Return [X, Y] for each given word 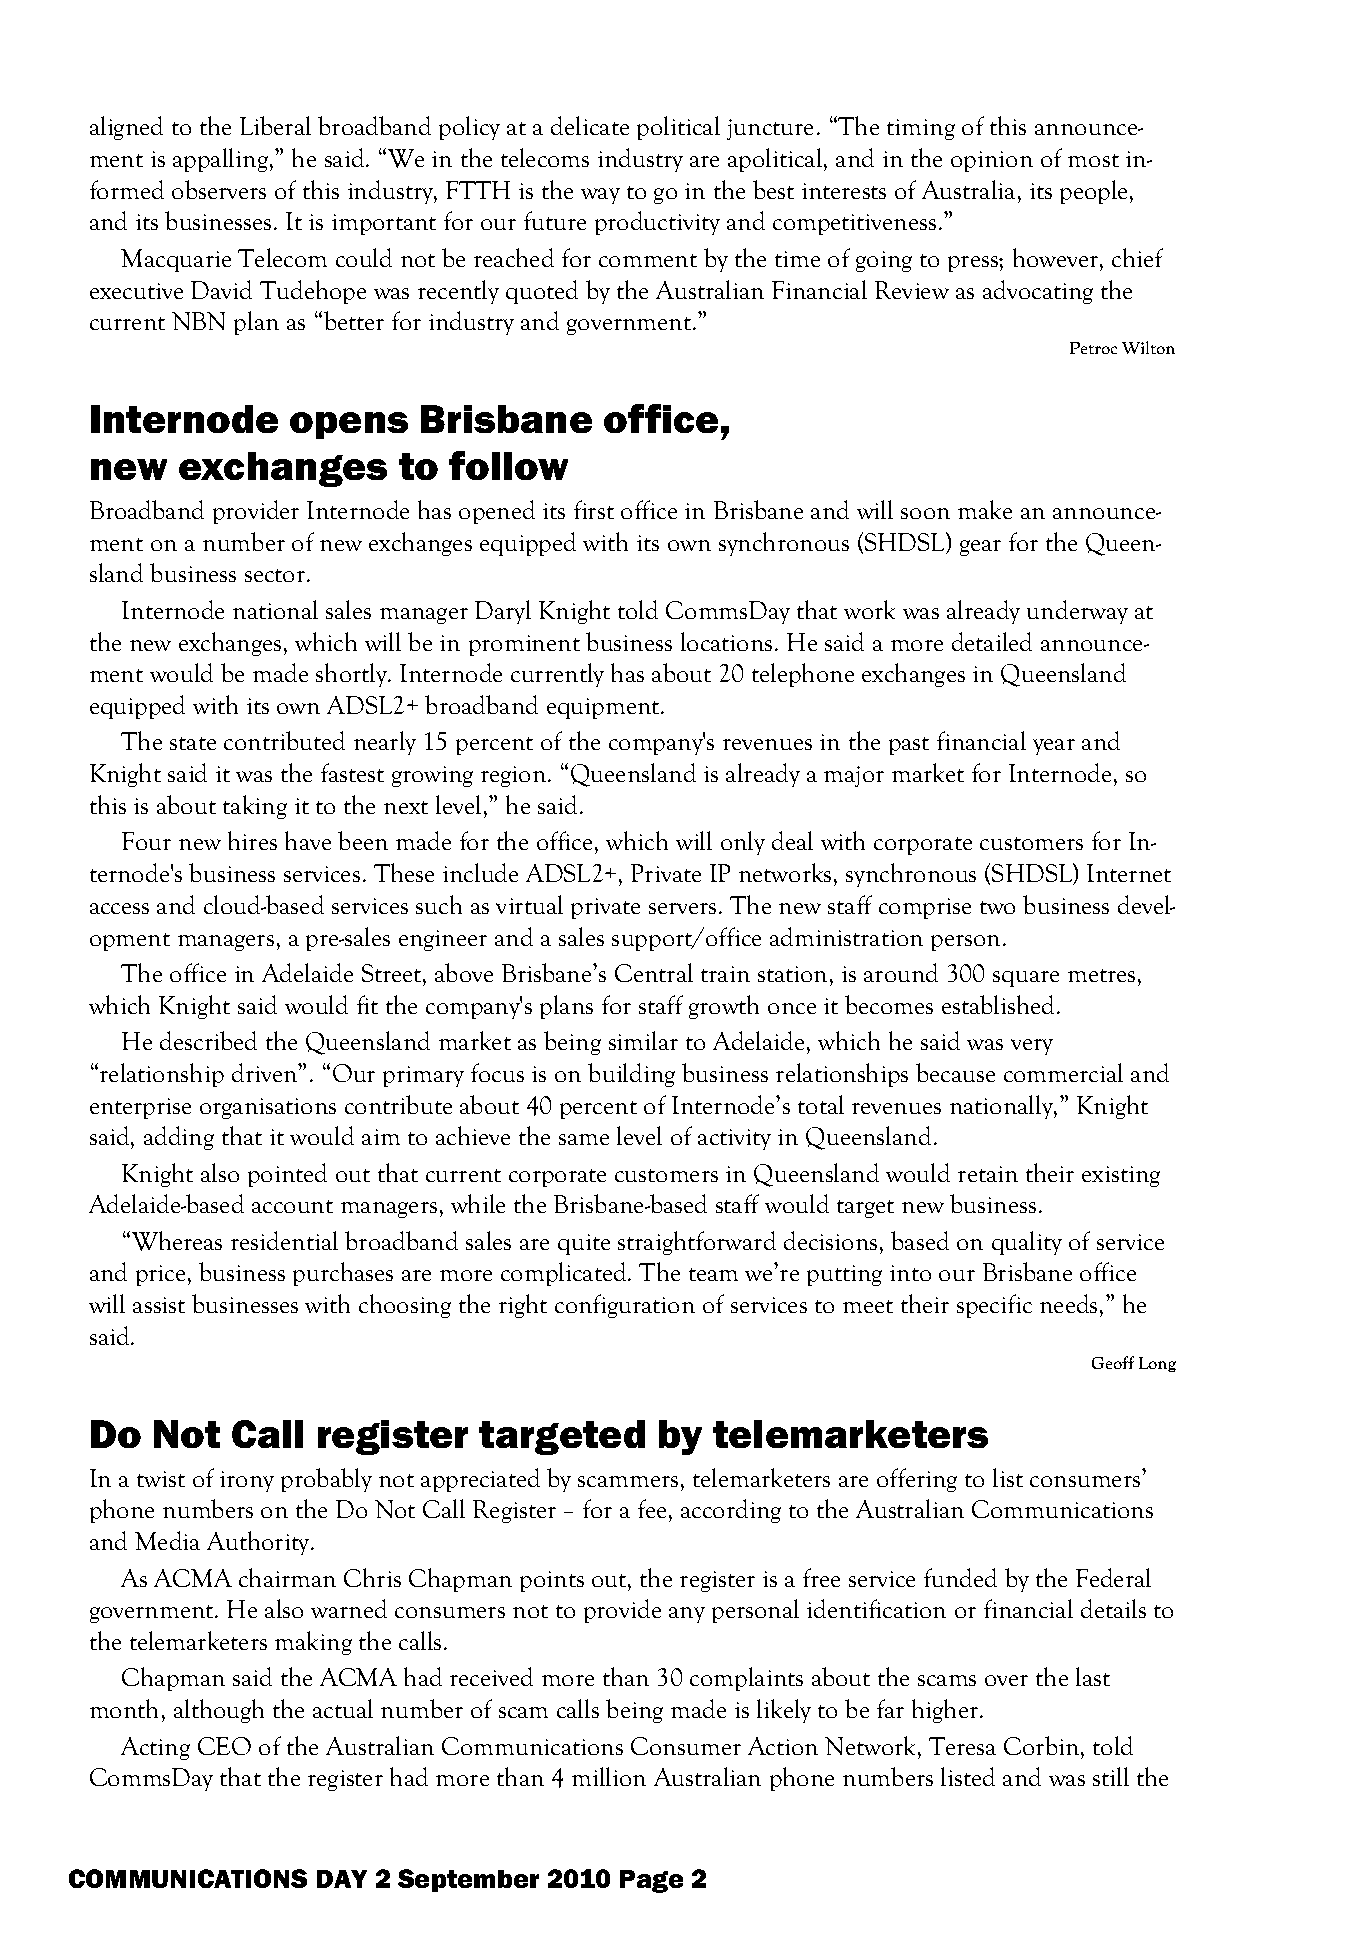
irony [247, 1481]
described [208, 1040]
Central [654, 972]
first [594, 509]
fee [652, 1508]
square [1026, 979]
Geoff [1113, 1362]
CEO [224, 1746]
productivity [657, 223]
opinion [992, 161]
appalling [222, 160]
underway [1077, 612]
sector [276, 575]
